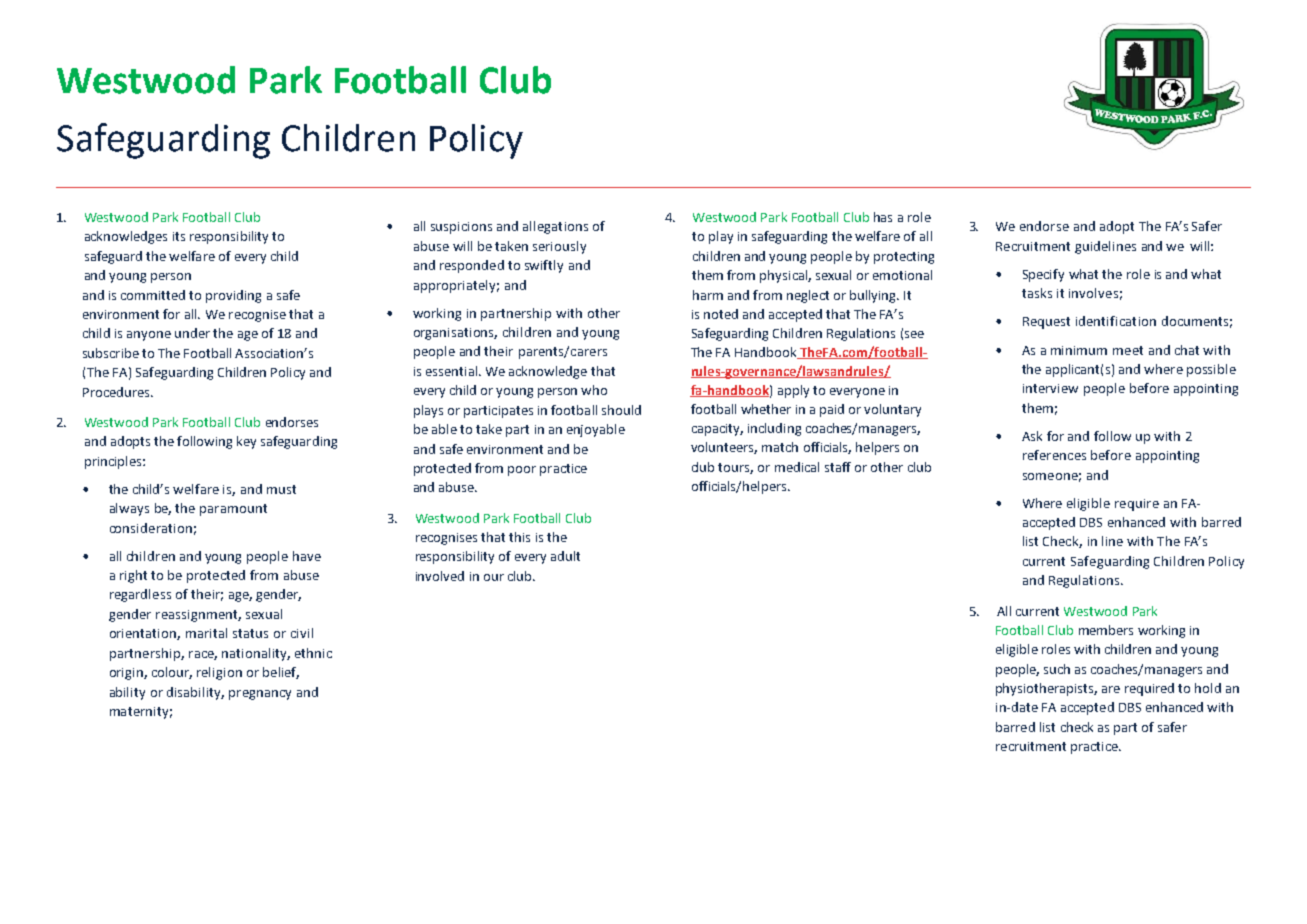  I want to click on Specify, so click(1043, 275).
